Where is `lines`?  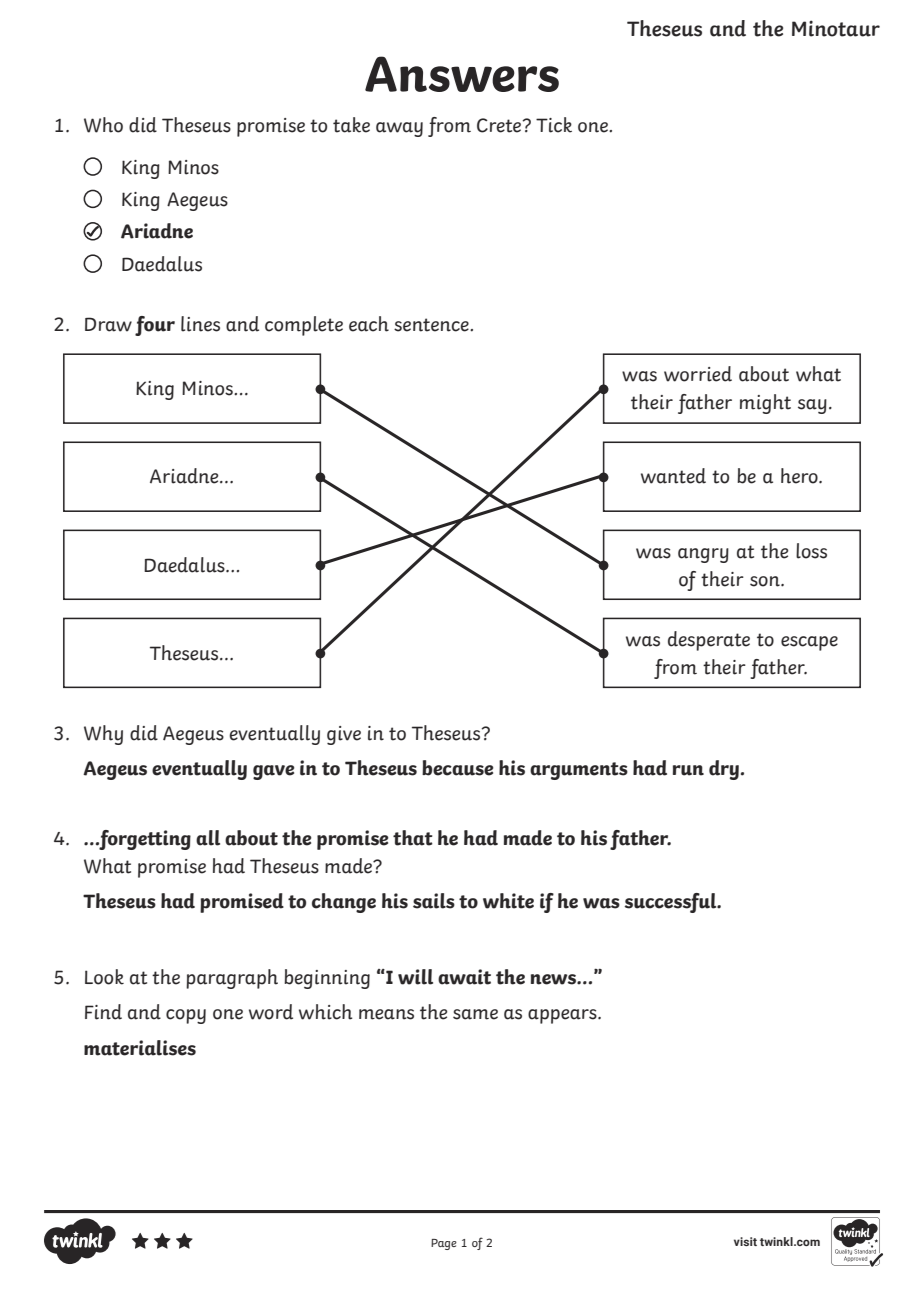 lines is located at coordinates (200, 324).
